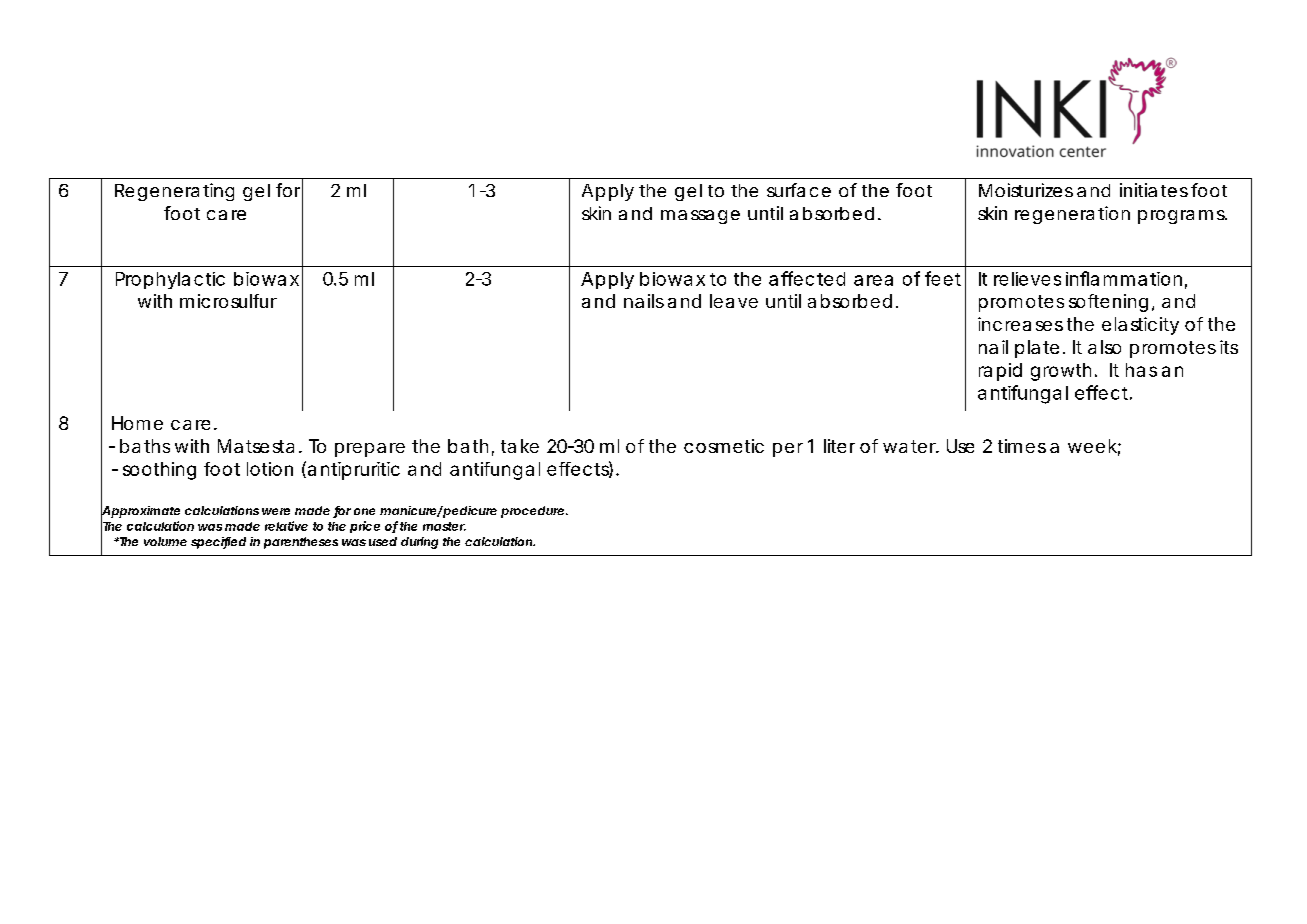 This document has width=1307, height=924. I want to click on Regenerating, so click(174, 192).
